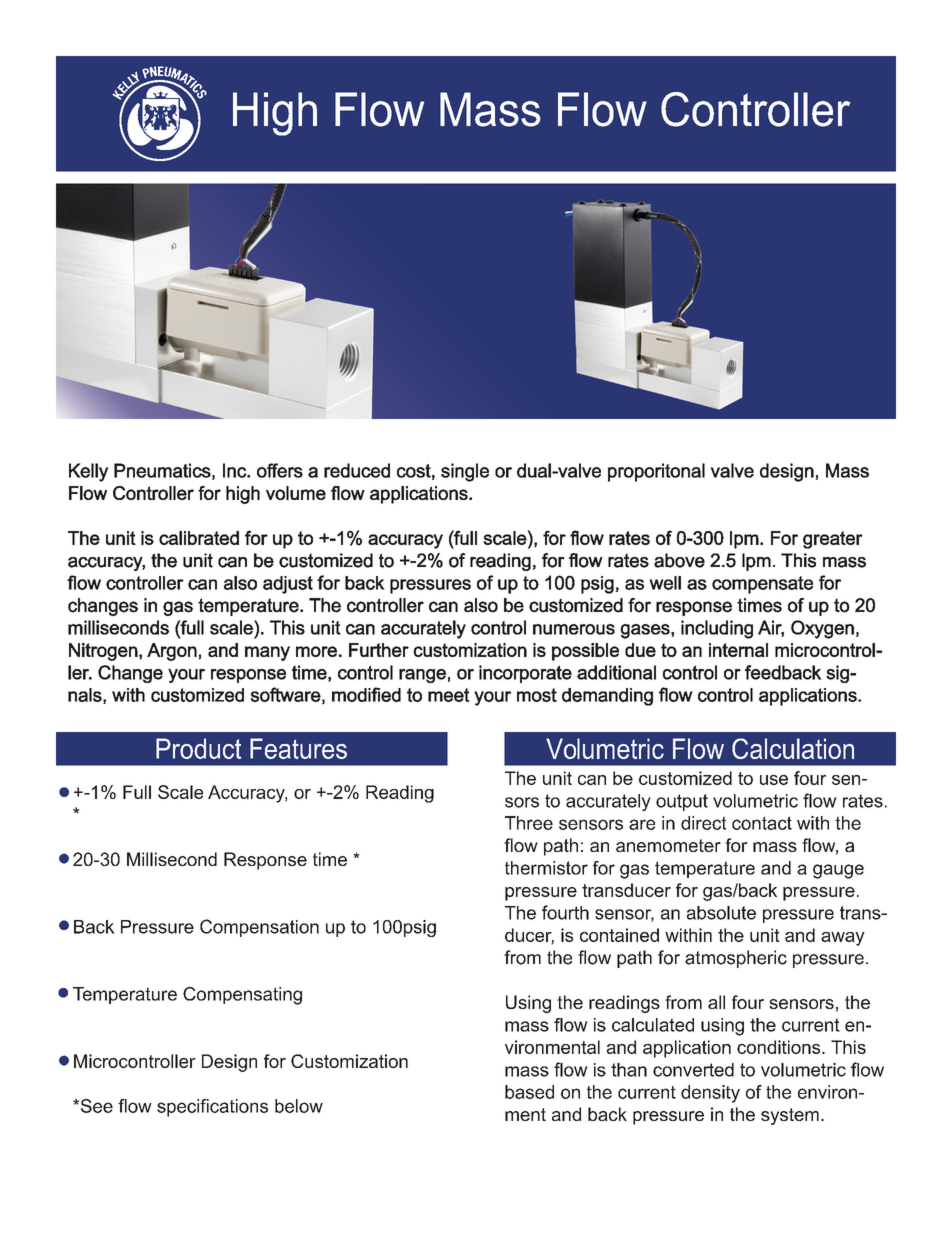 This screenshot has height=1233, width=952. What do you see at coordinates (721, 913) in the screenshot?
I see `absolute` at bounding box center [721, 913].
